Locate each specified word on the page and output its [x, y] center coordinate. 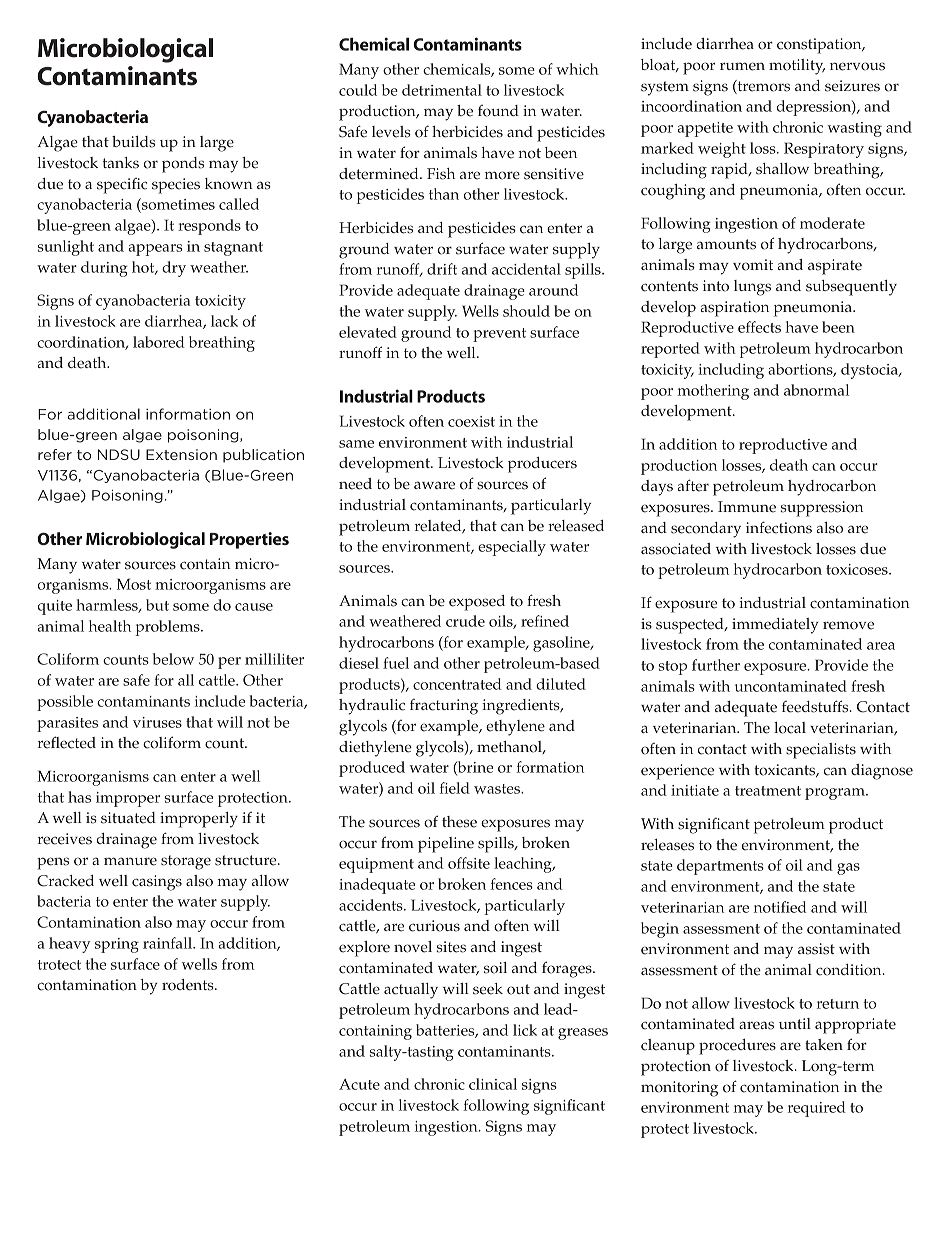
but [157, 605]
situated [128, 818]
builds [133, 142]
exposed [477, 603]
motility [797, 67]
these [459, 822]
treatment [768, 791]
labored [159, 342]
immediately [775, 626]
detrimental [442, 90]
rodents [189, 985]
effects [759, 327]
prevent [499, 335]
